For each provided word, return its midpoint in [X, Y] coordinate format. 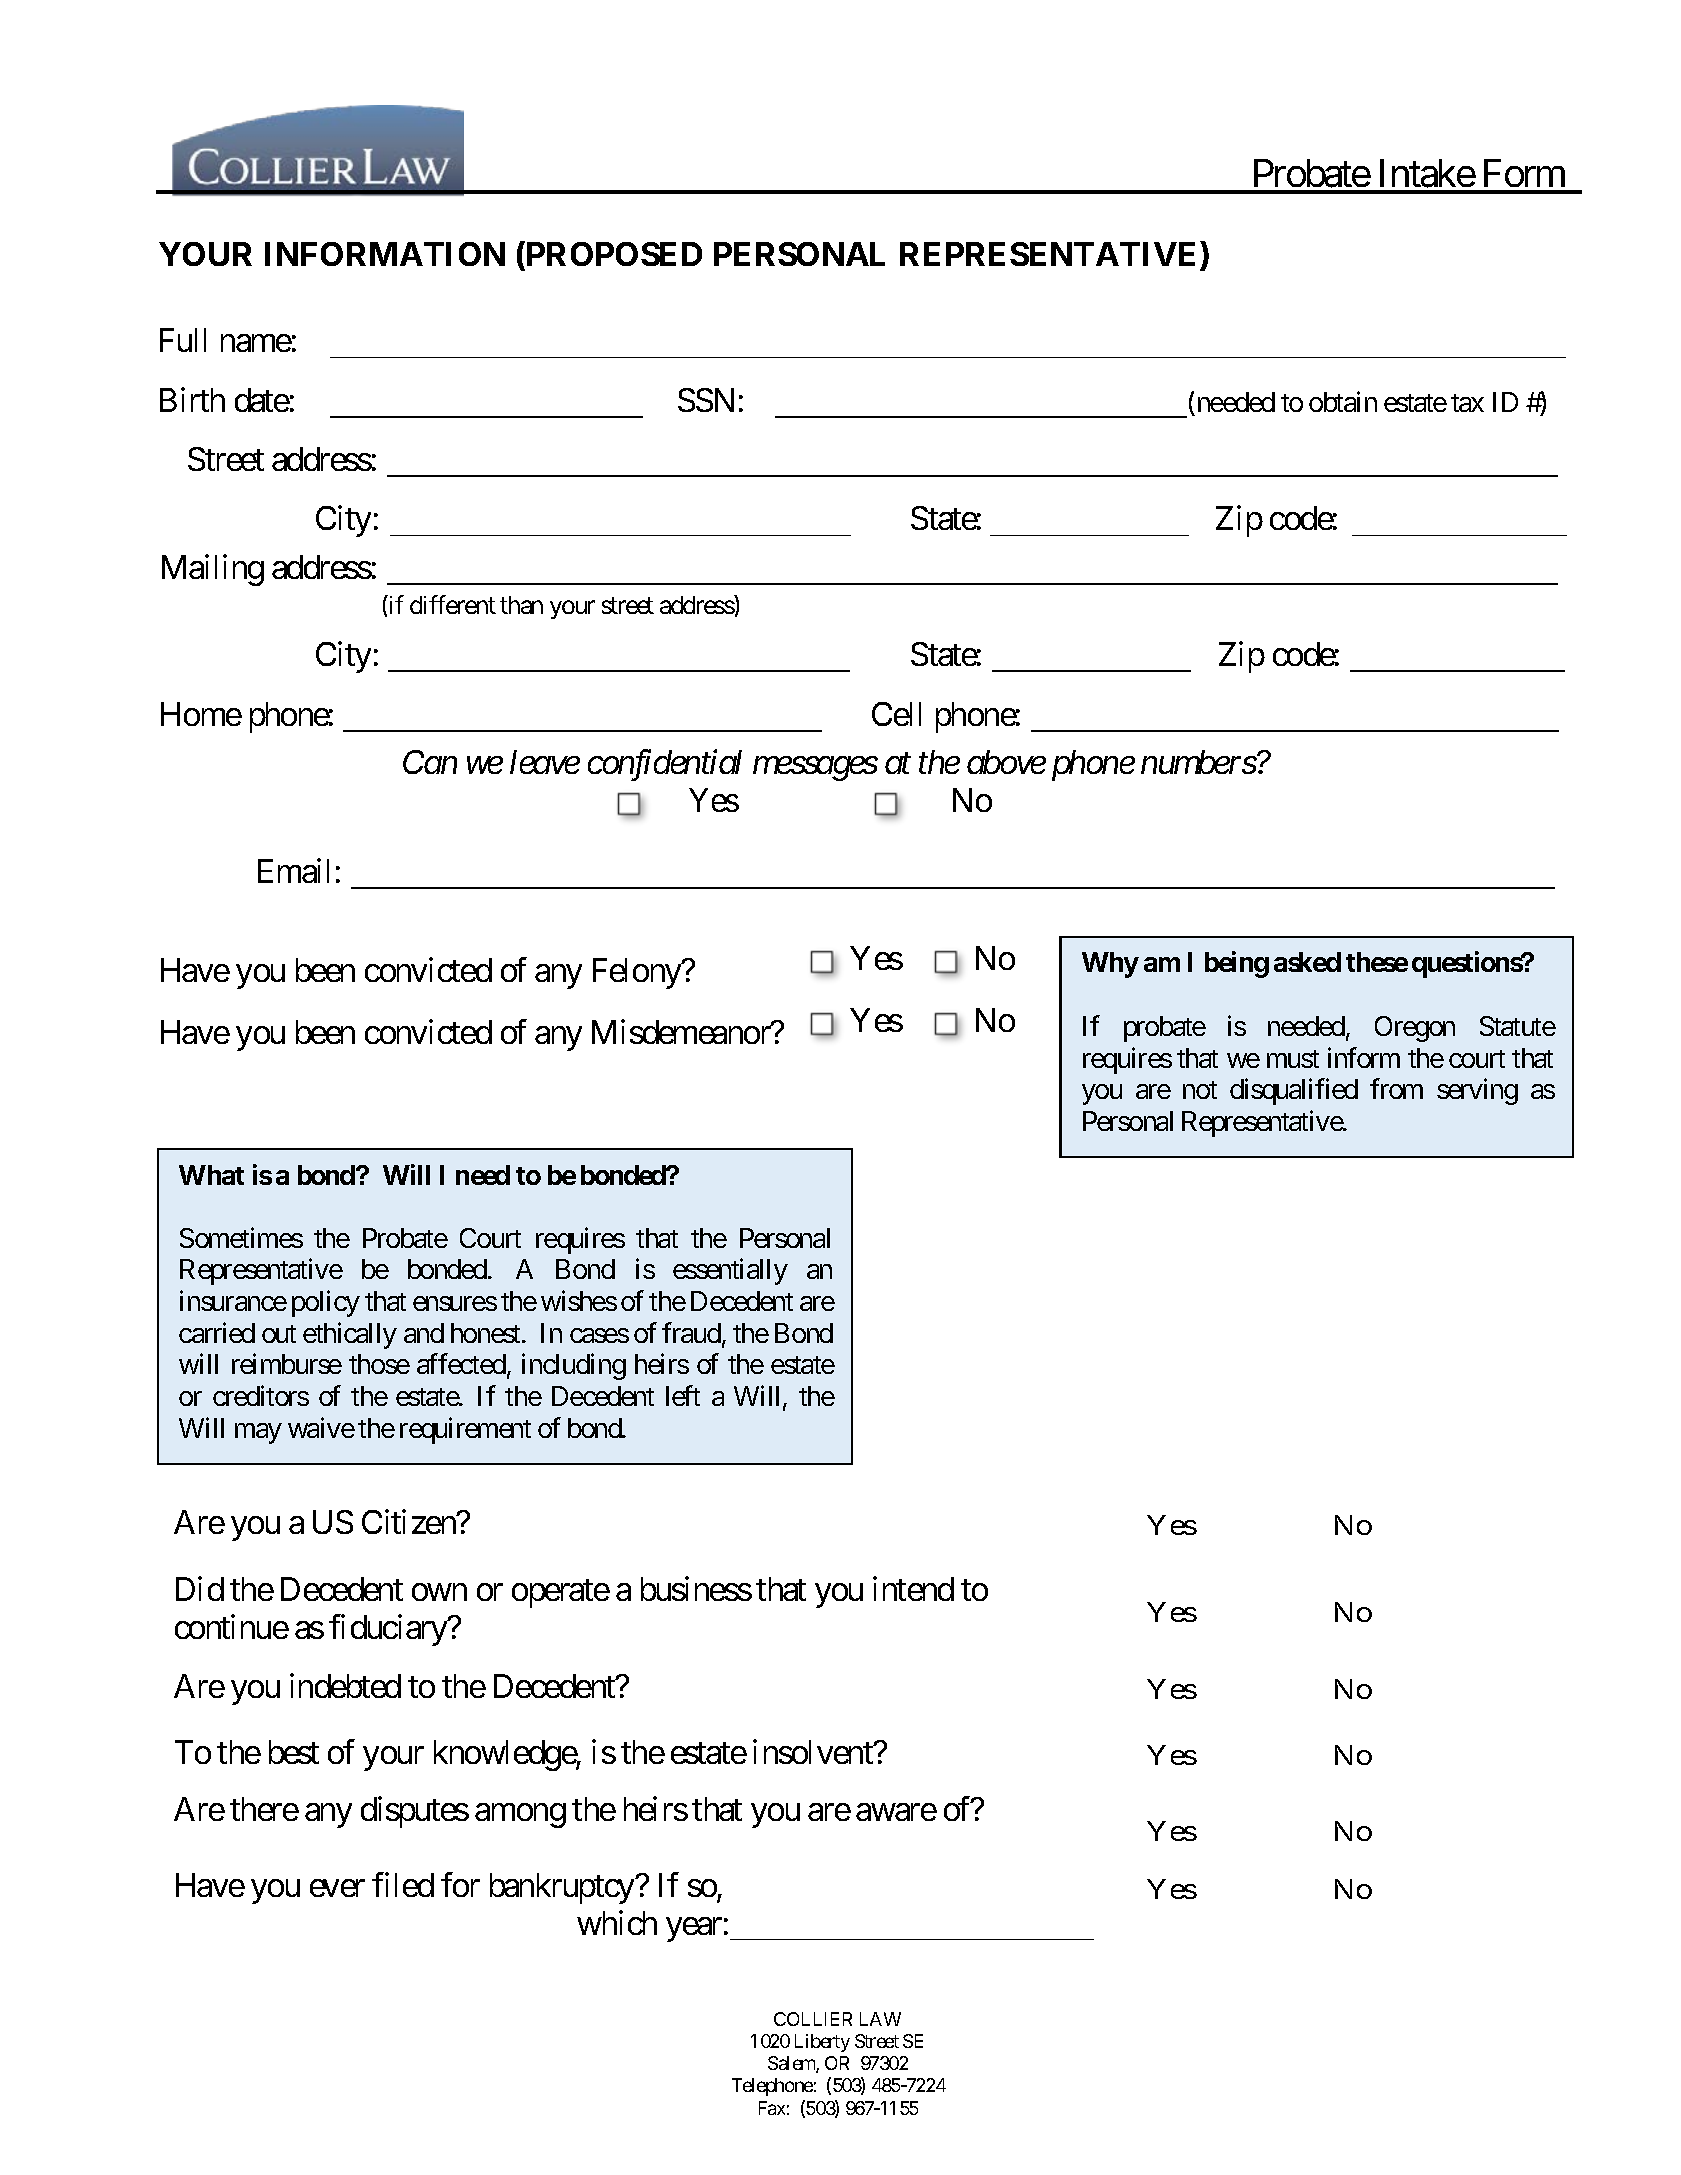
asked [1307, 962]
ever [337, 1888]
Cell [896, 714]
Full [183, 340]
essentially [730, 1272]
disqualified [1294, 1092]
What [211, 1175]
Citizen [409, 1521]
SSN [706, 400]
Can [430, 762]
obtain [1343, 401]
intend [913, 1589]
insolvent [814, 1751]
